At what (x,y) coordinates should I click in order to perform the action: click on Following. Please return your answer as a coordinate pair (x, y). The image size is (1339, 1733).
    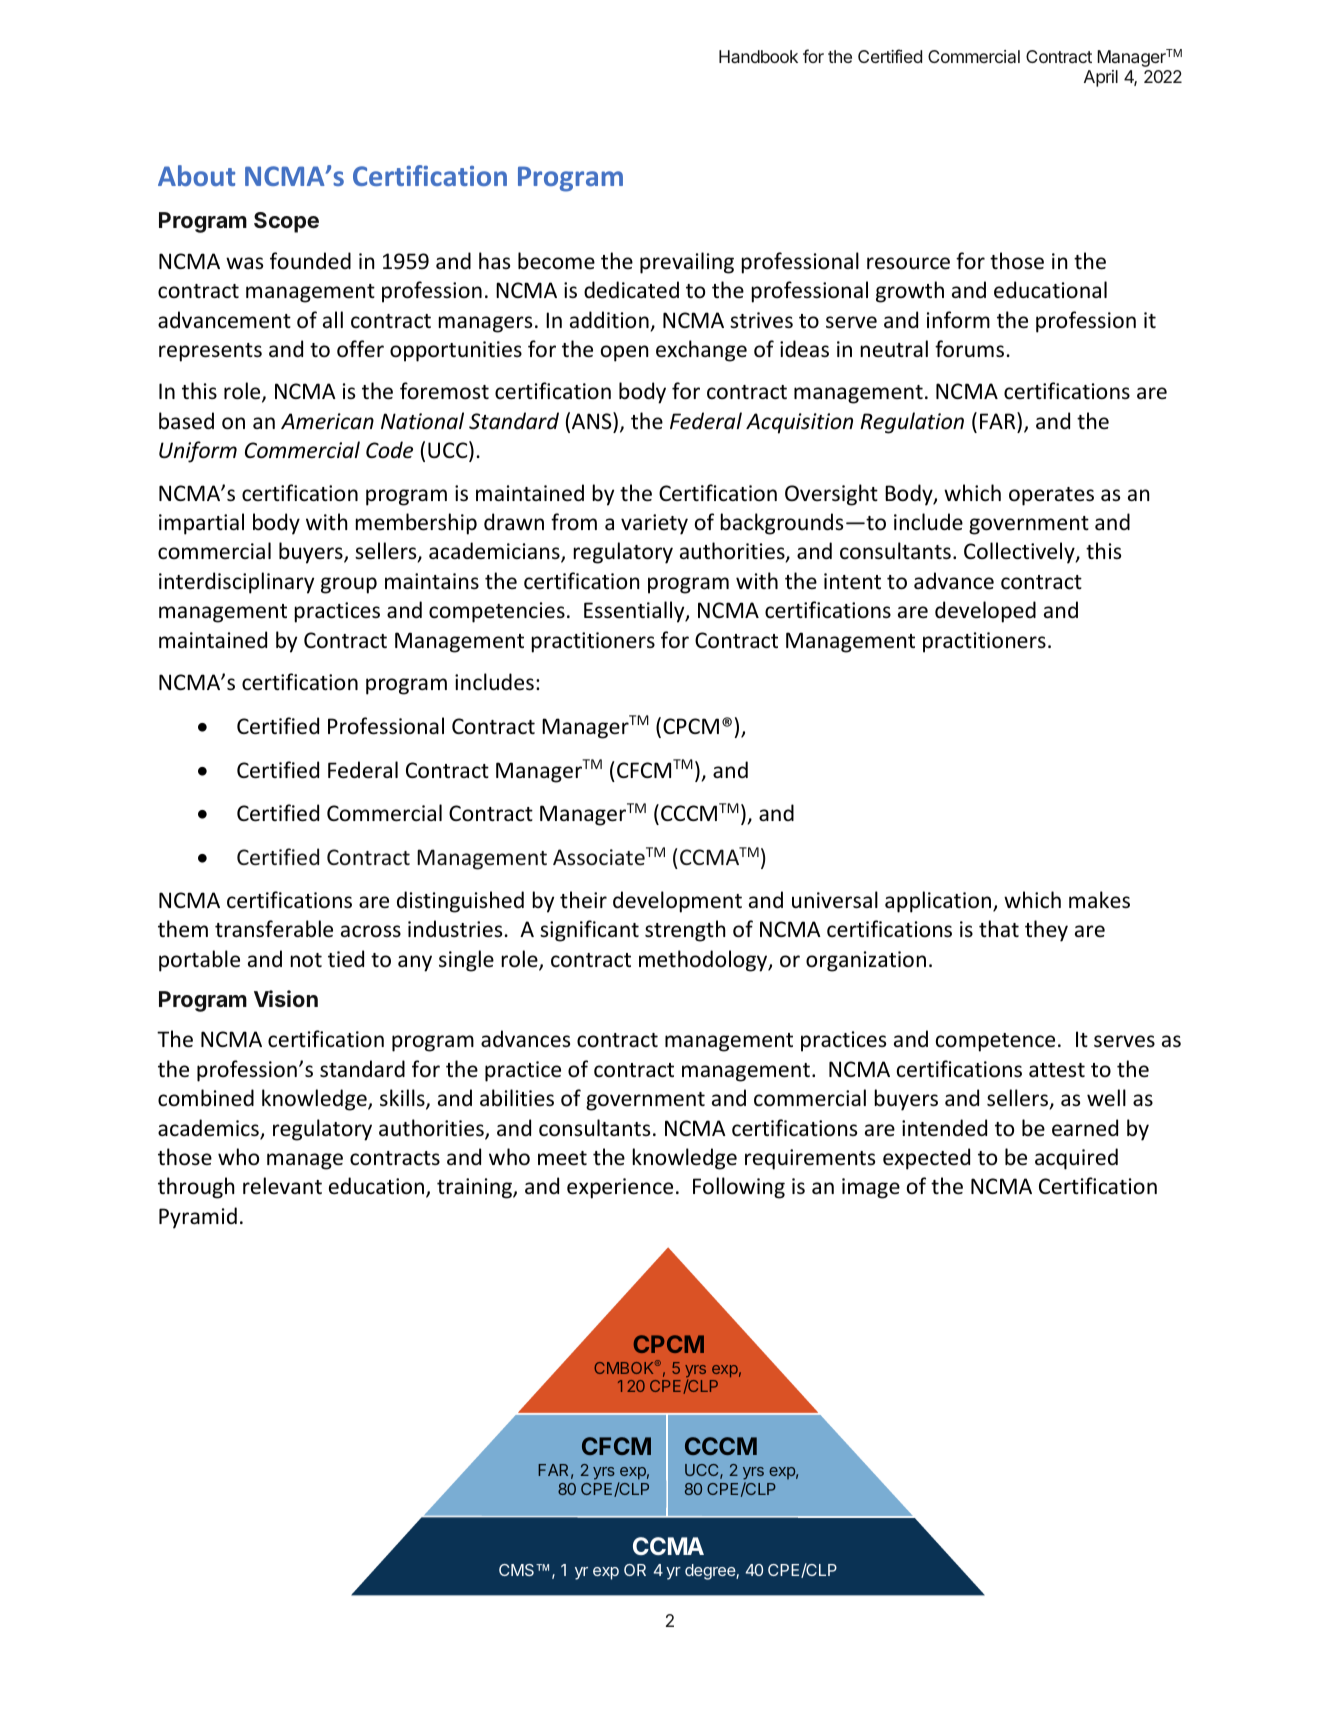
    Looking at the image, I should click on (739, 1188).
